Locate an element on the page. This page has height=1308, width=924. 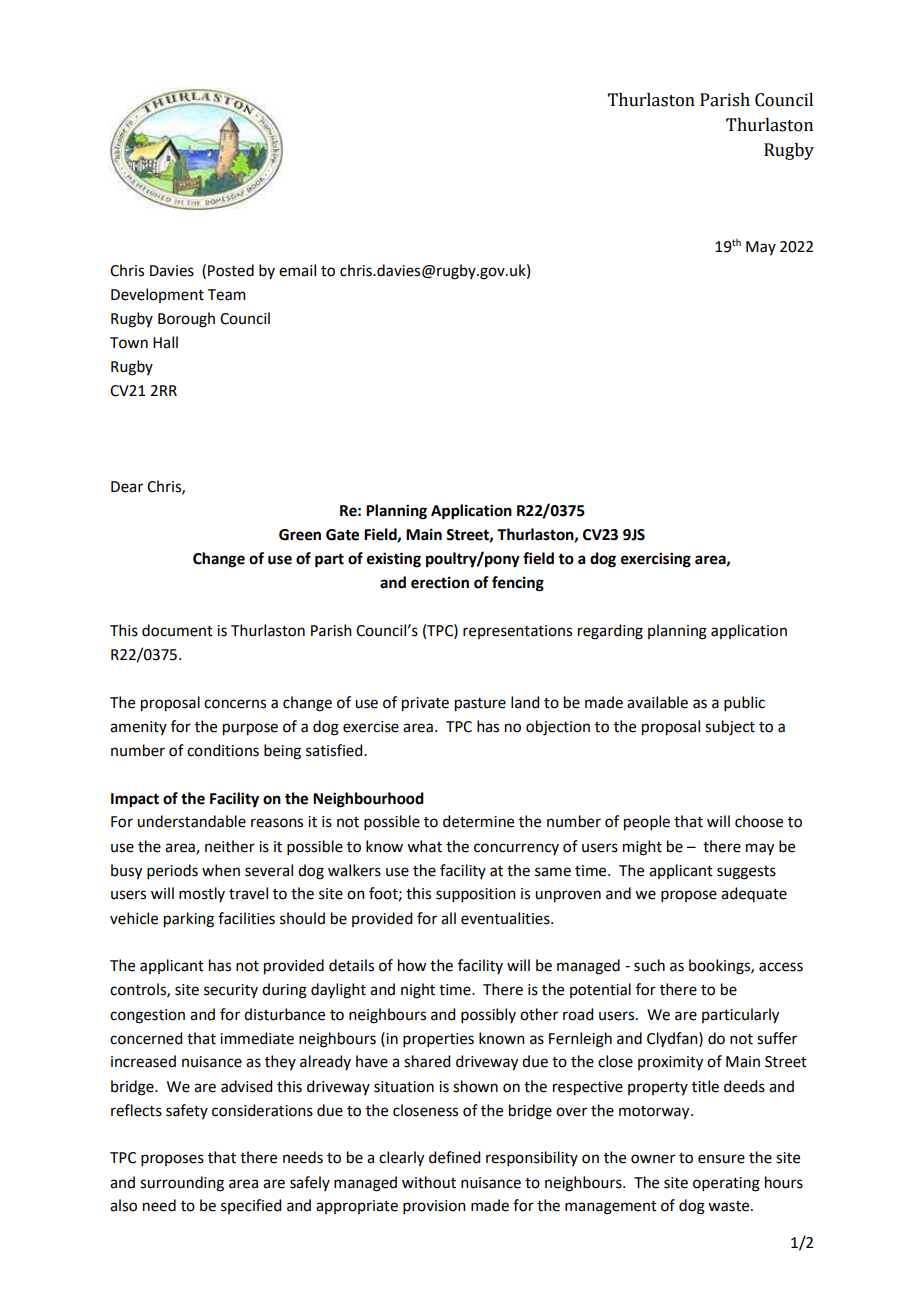
conditions is located at coordinates (223, 750).
